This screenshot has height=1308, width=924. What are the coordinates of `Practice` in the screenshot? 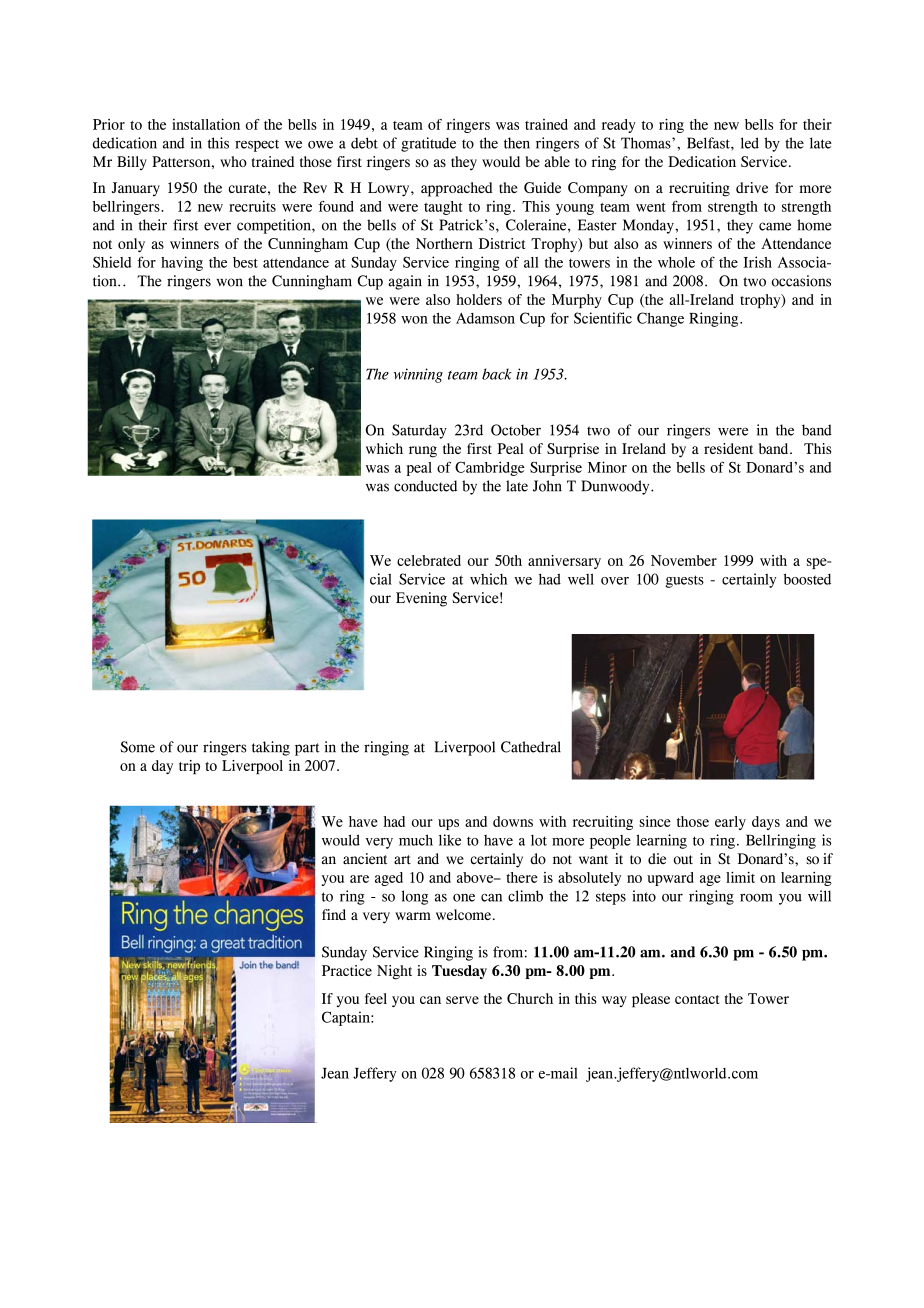 It's located at (347, 970).
